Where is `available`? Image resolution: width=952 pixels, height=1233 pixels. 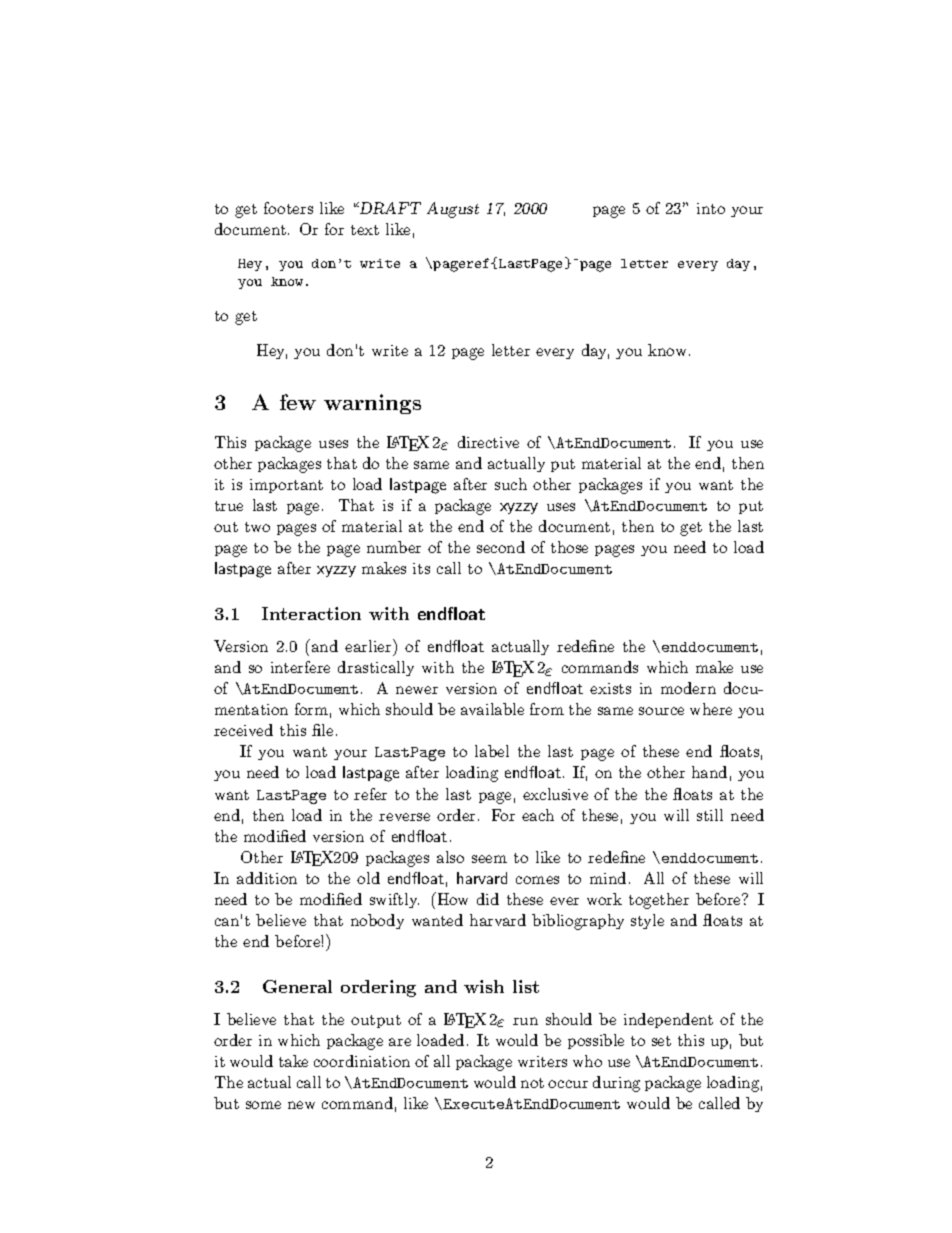
available is located at coordinates (492, 709).
